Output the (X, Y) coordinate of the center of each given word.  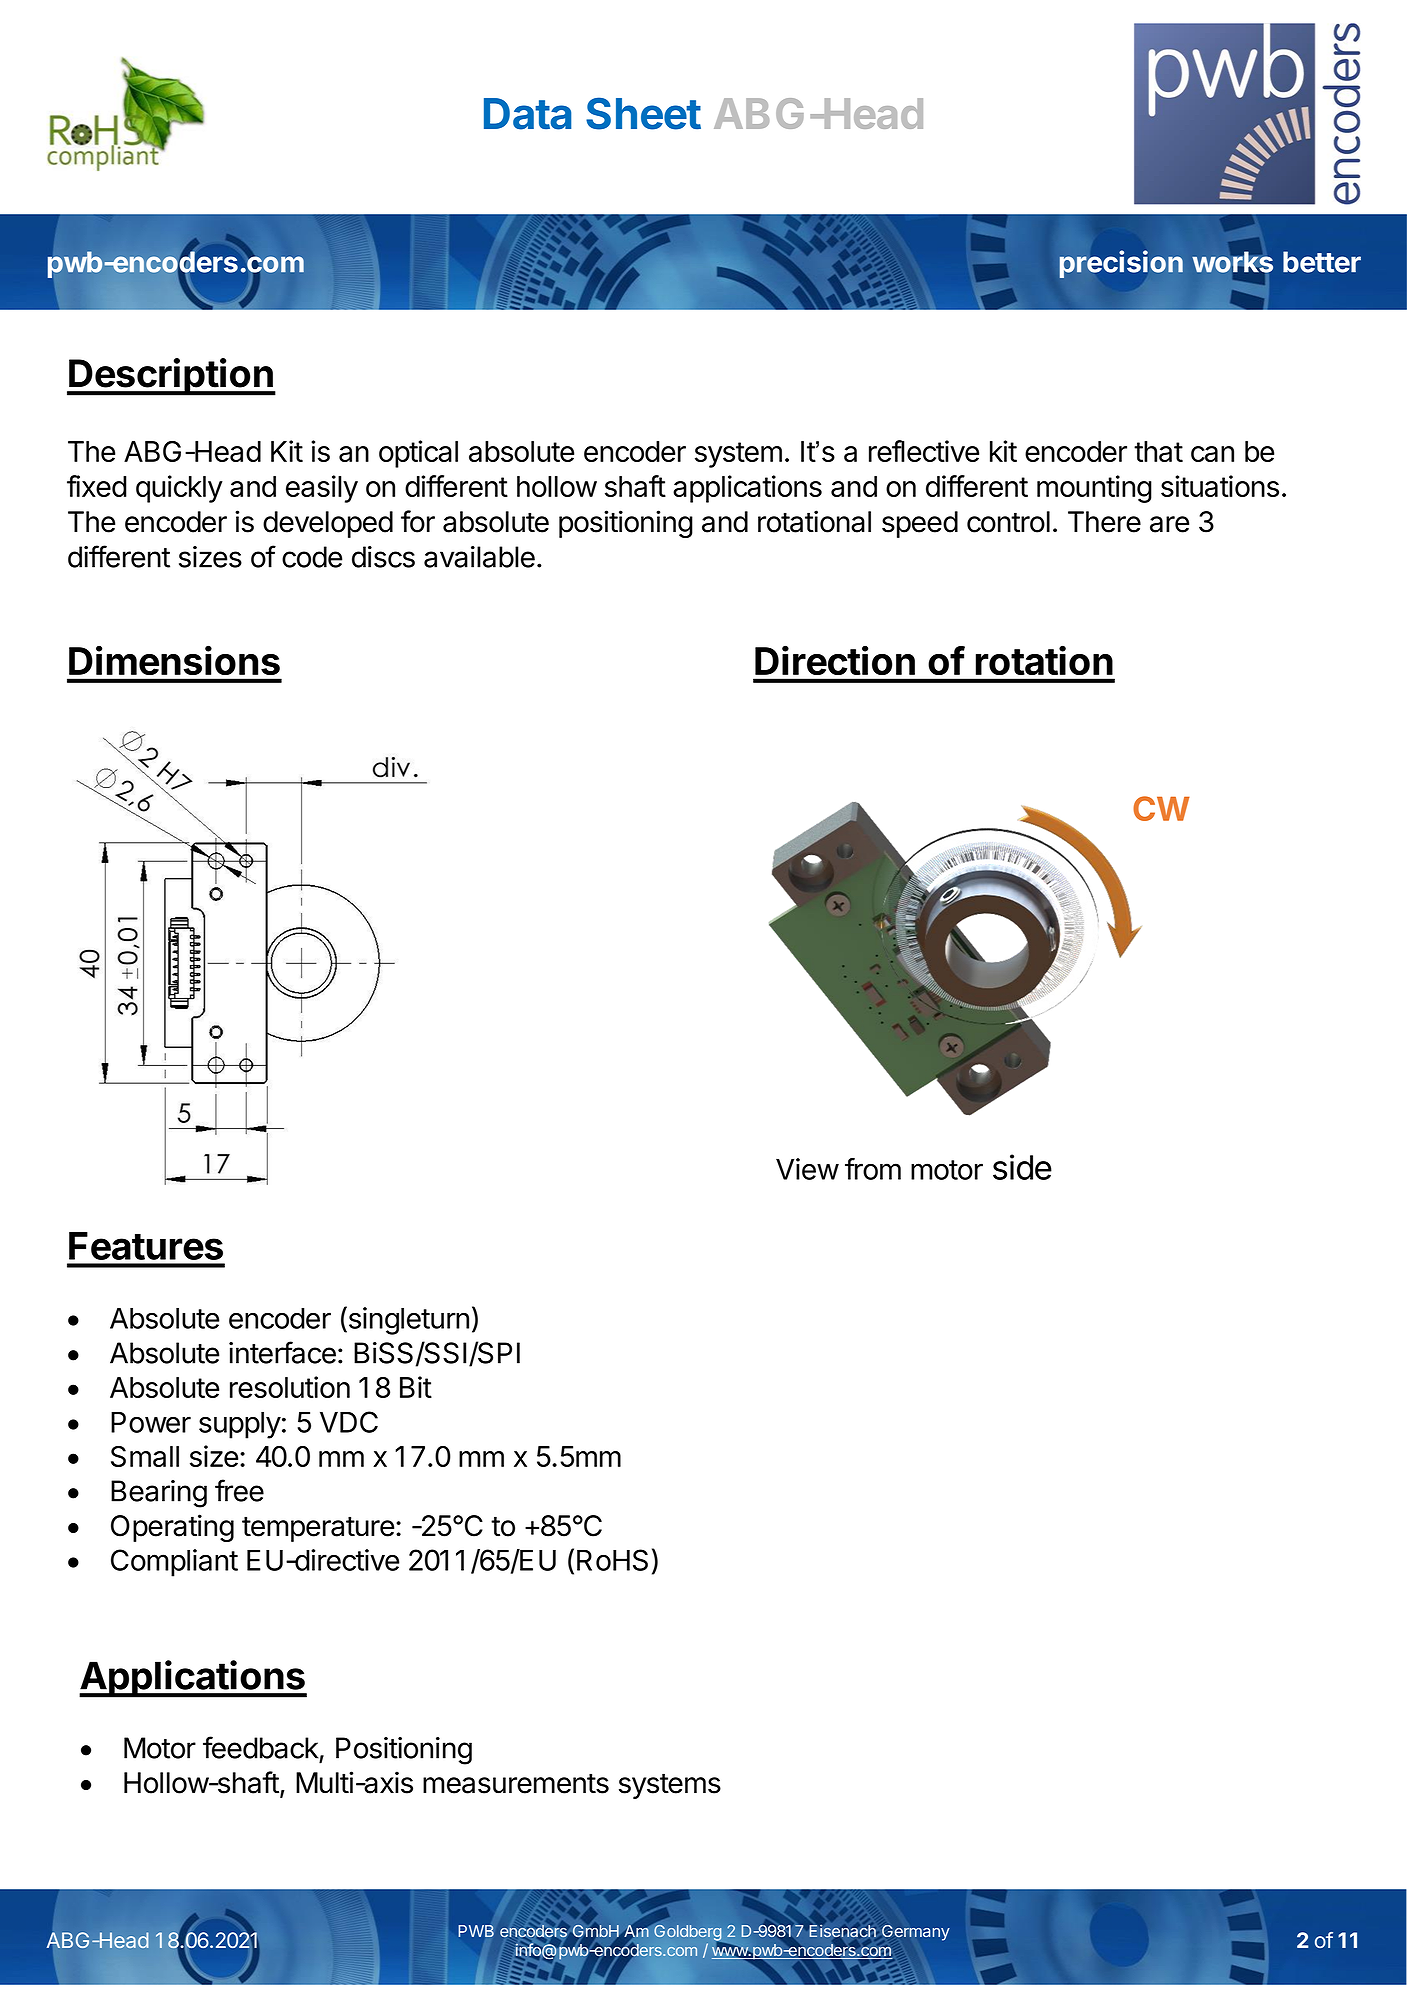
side (1022, 1167)
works (1232, 262)
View (807, 1169)
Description (171, 377)
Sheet (643, 113)
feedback (261, 1747)
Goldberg (687, 1933)
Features (146, 1246)
